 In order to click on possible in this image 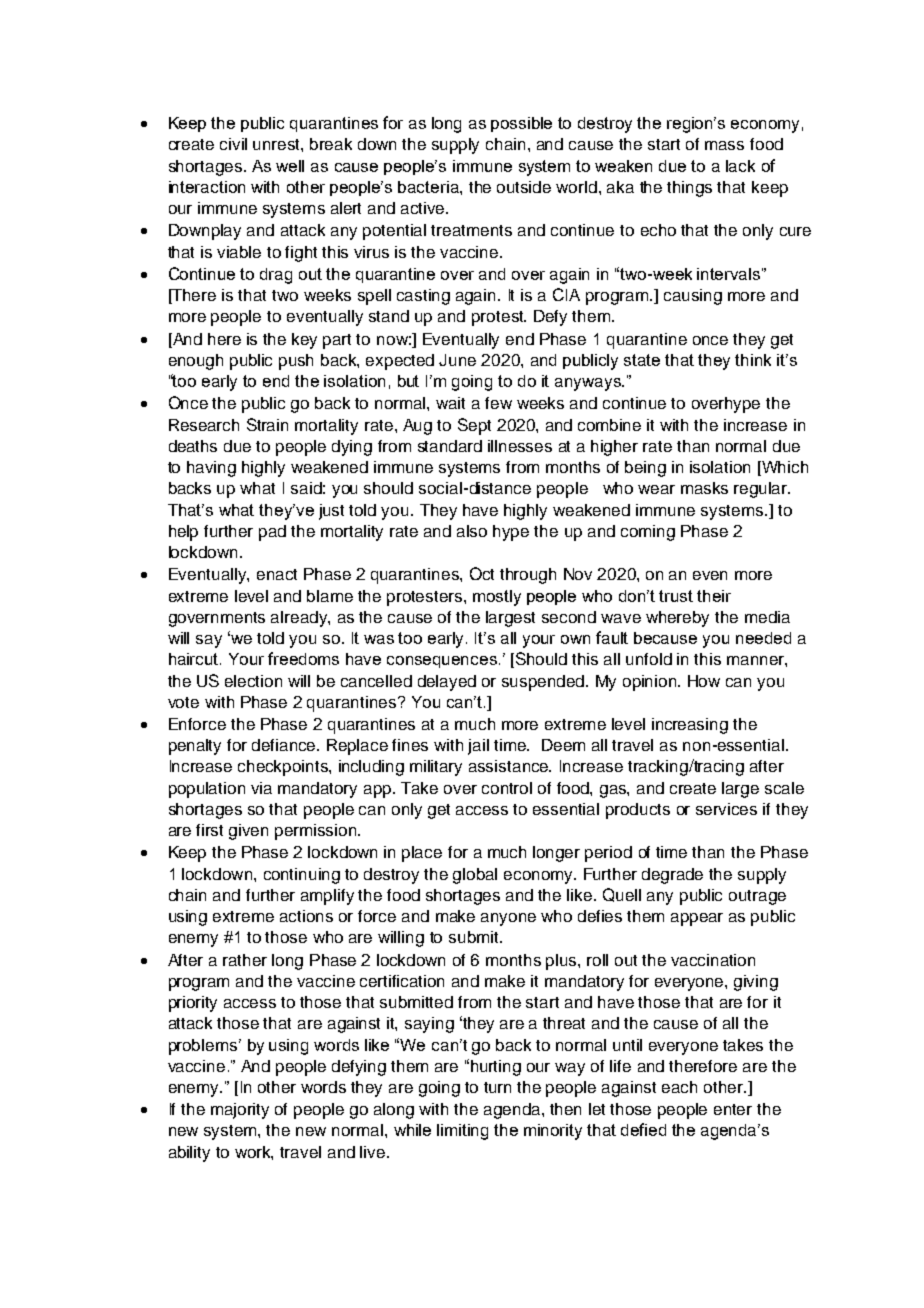, I will do `click(521, 124)`.
